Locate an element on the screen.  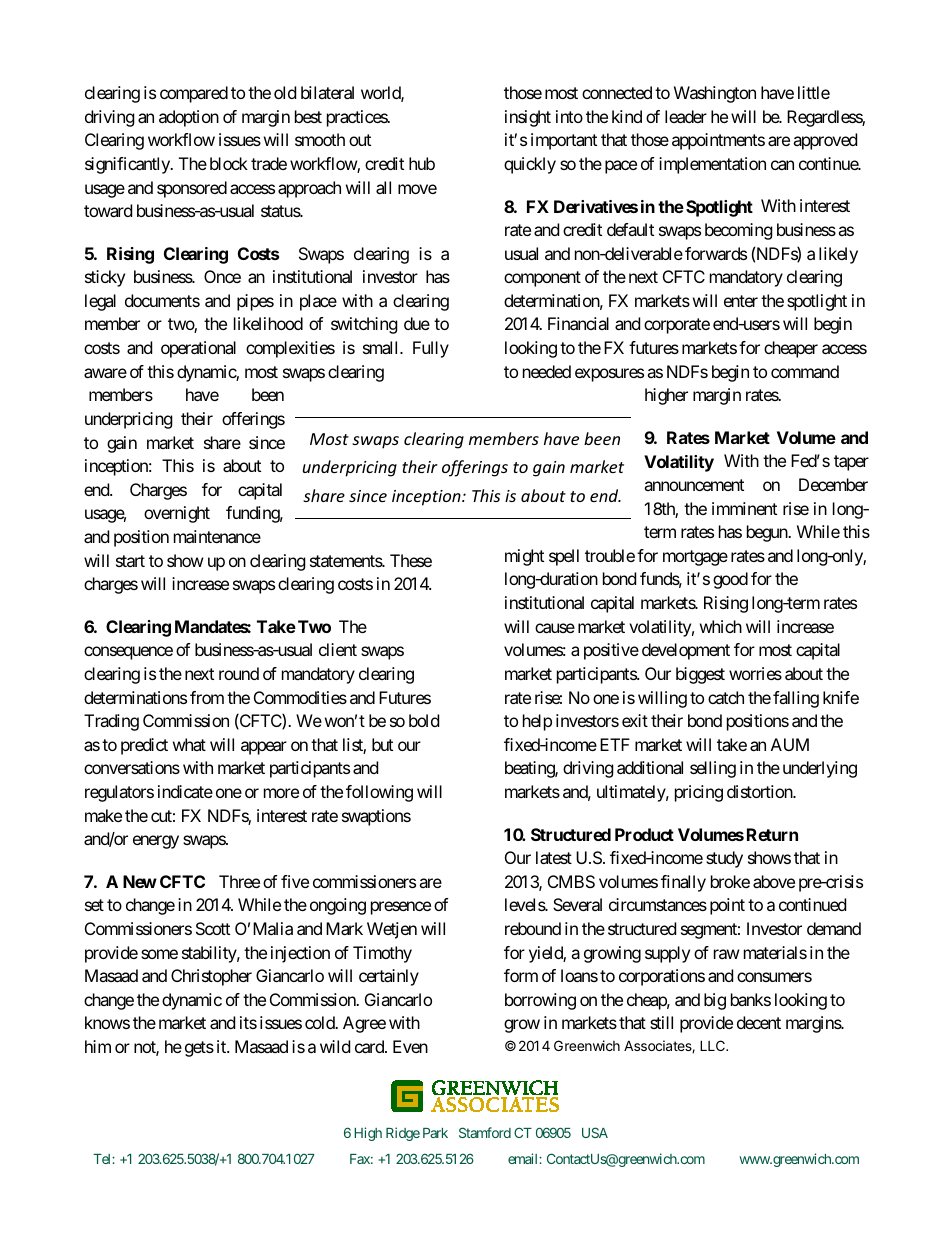
distortion is located at coordinates (760, 791).
